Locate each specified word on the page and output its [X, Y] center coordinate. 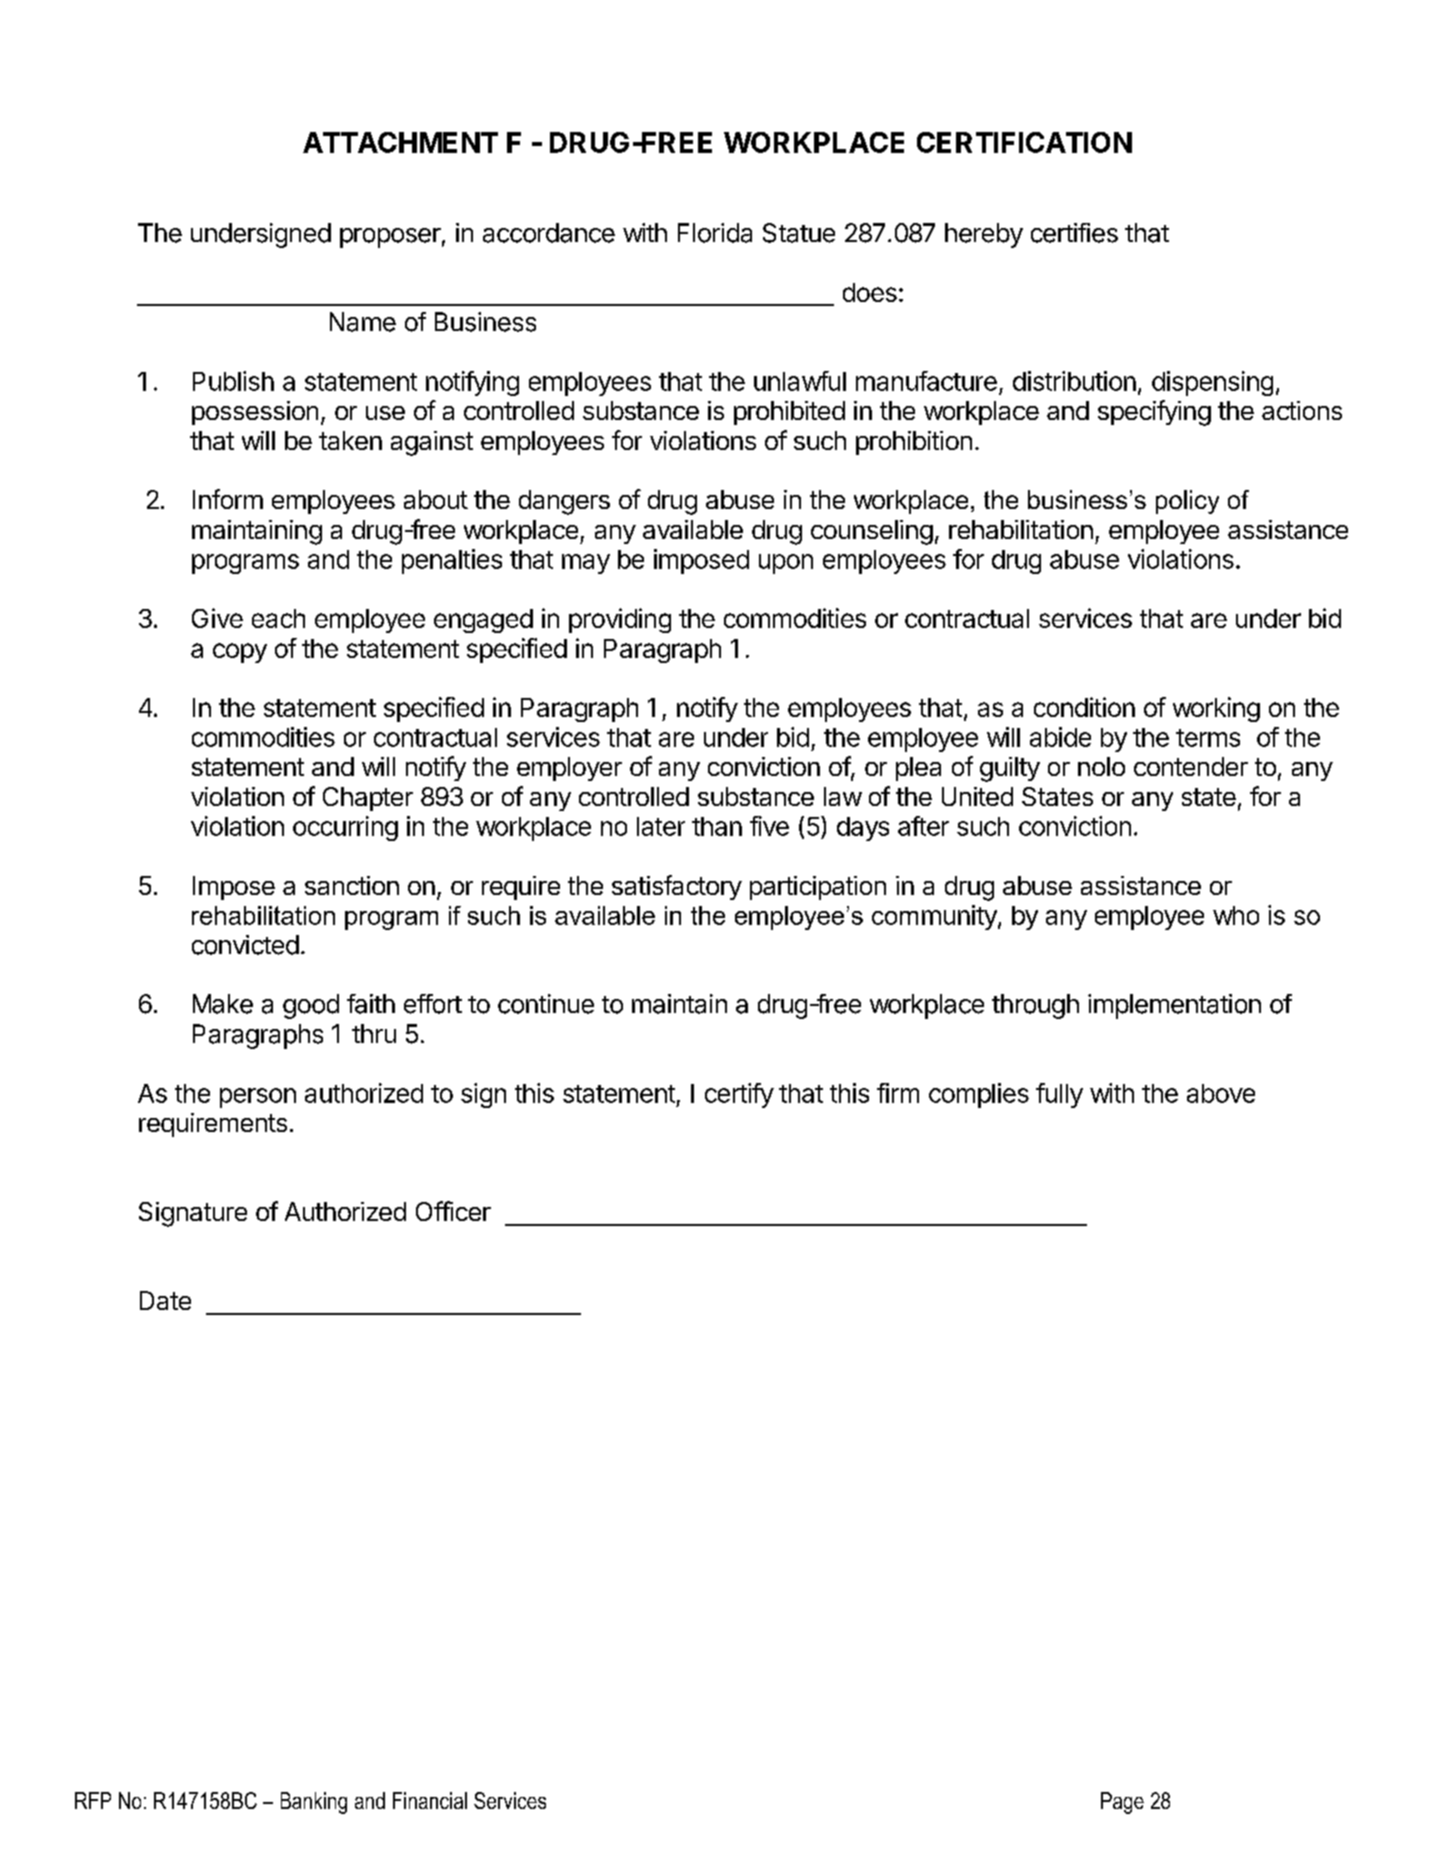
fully [1059, 1095]
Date [165, 1300]
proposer [390, 238]
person [258, 1098]
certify [739, 1095]
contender [1191, 766]
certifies [1074, 233]
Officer [453, 1211]
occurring [345, 828]
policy [1187, 502]
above [1221, 1093]
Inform [228, 499]
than [717, 826]
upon [786, 564]
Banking [314, 1803]
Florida [715, 233]
